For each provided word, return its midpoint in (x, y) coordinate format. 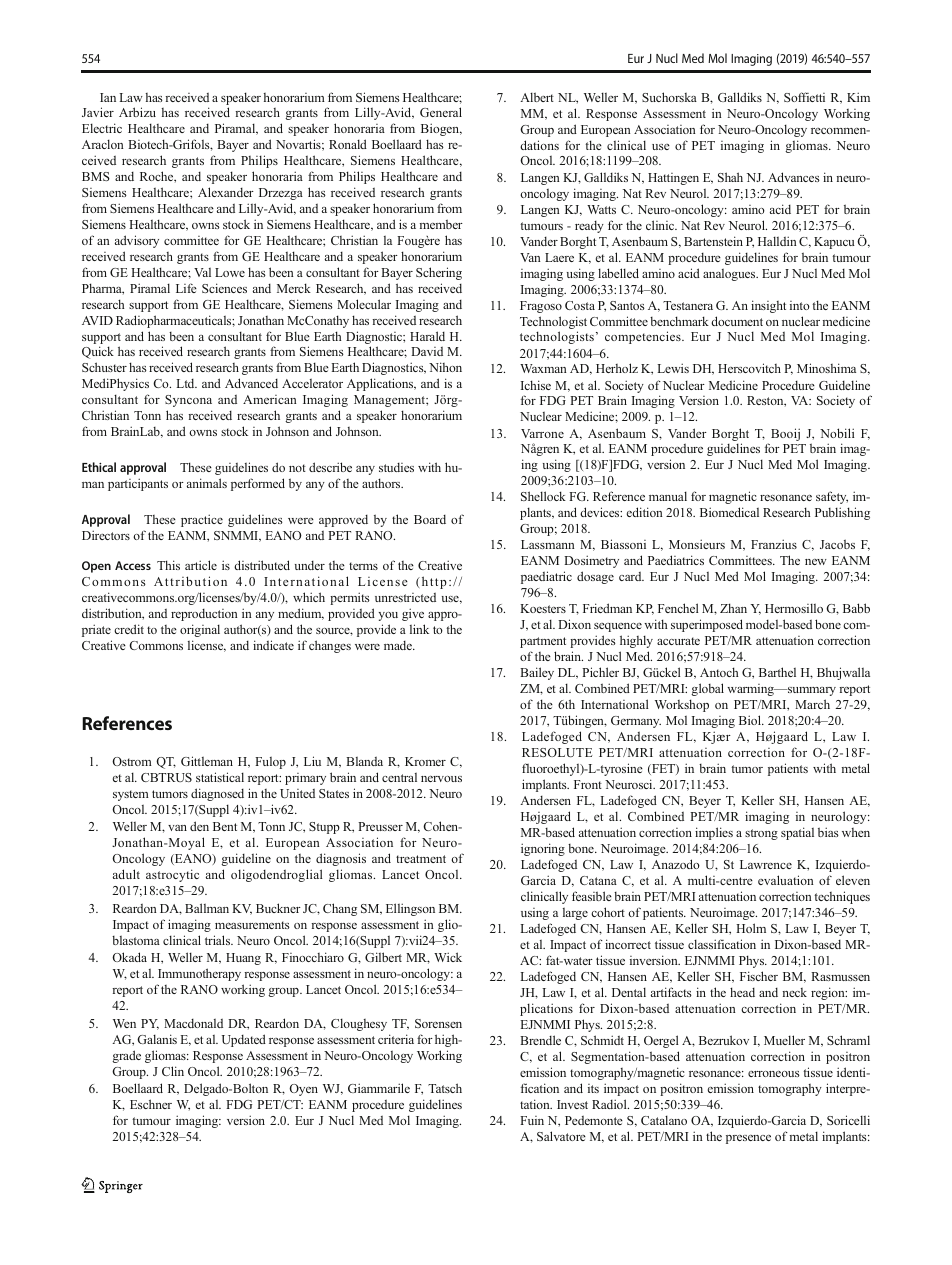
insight (768, 306)
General (441, 112)
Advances (794, 177)
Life (186, 288)
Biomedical (729, 512)
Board (430, 519)
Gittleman (207, 761)
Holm (751, 928)
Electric (102, 128)
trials (219, 940)
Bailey (537, 673)
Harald (427, 336)
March (812, 704)
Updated (244, 1040)
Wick (448, 957)
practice (202, 520)
